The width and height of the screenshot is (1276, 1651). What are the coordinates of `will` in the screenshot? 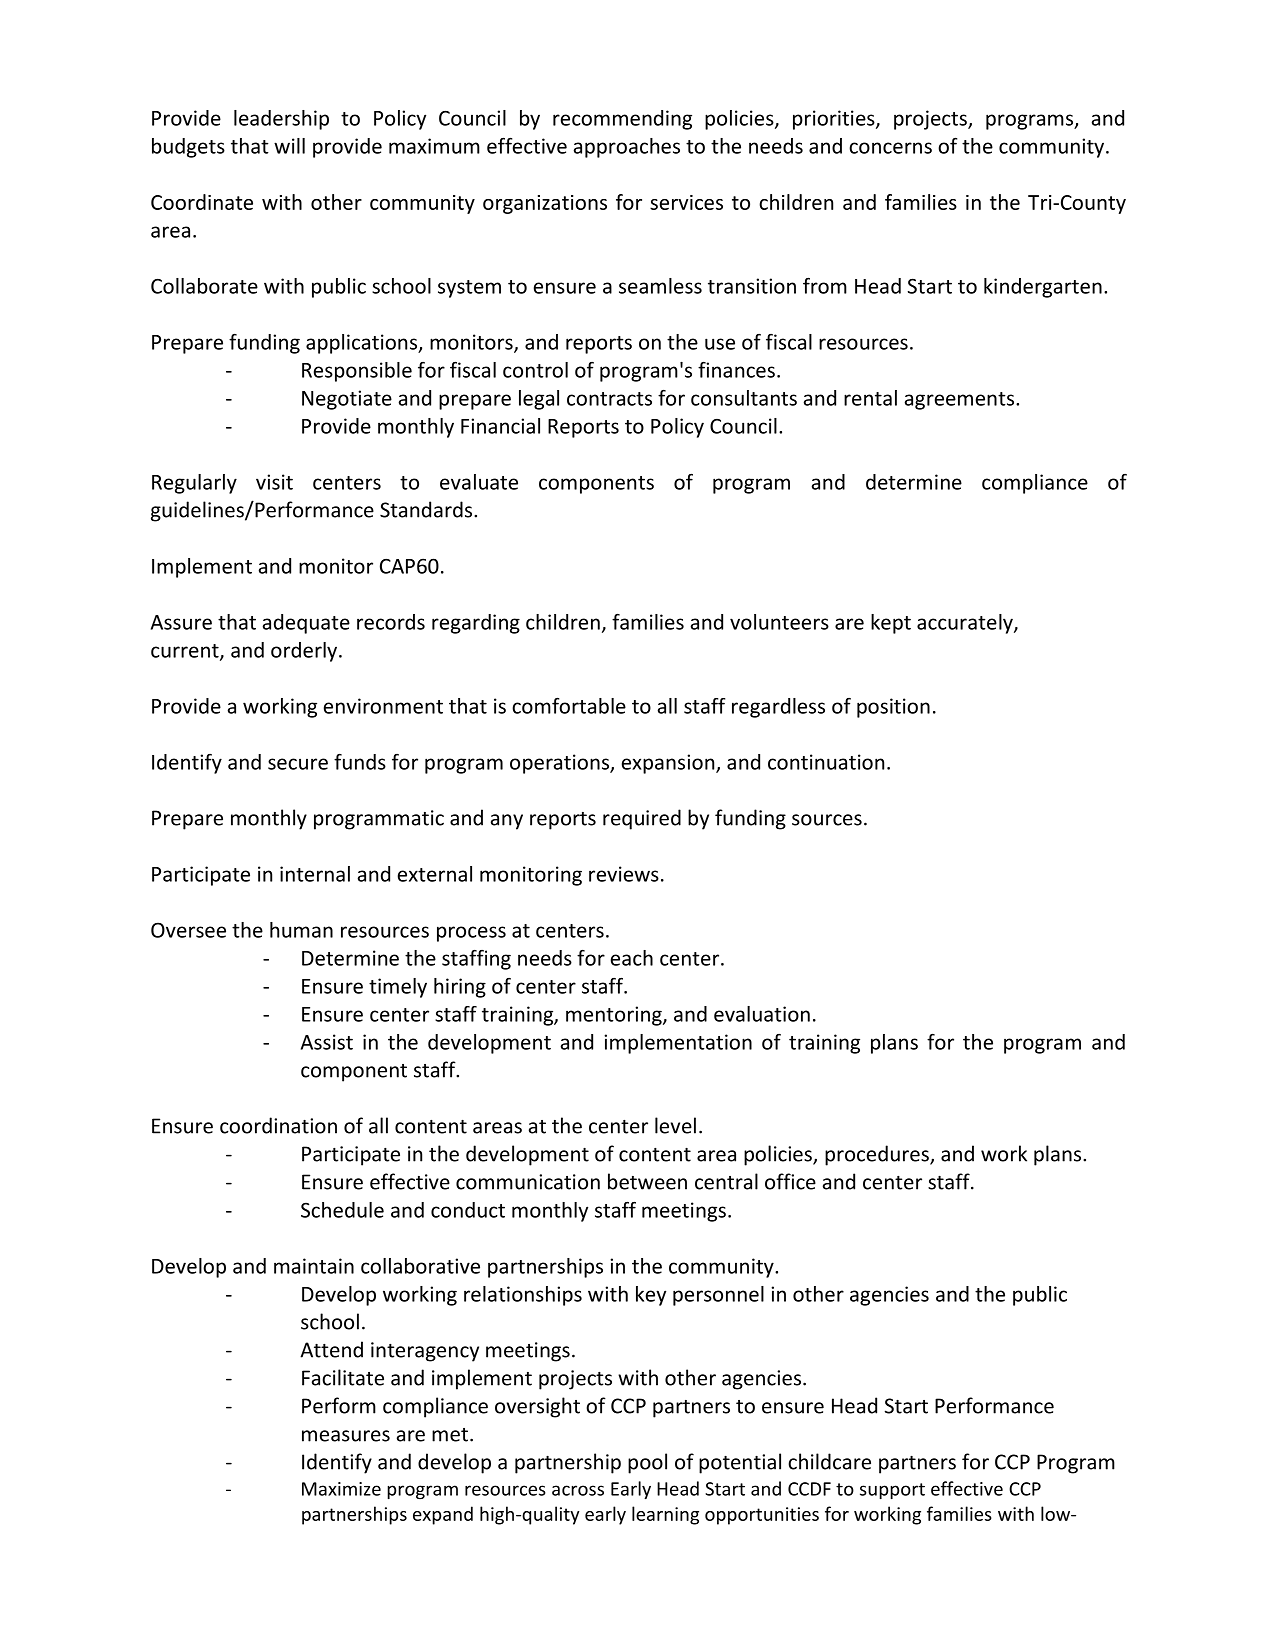 It's located at (289, 146).
